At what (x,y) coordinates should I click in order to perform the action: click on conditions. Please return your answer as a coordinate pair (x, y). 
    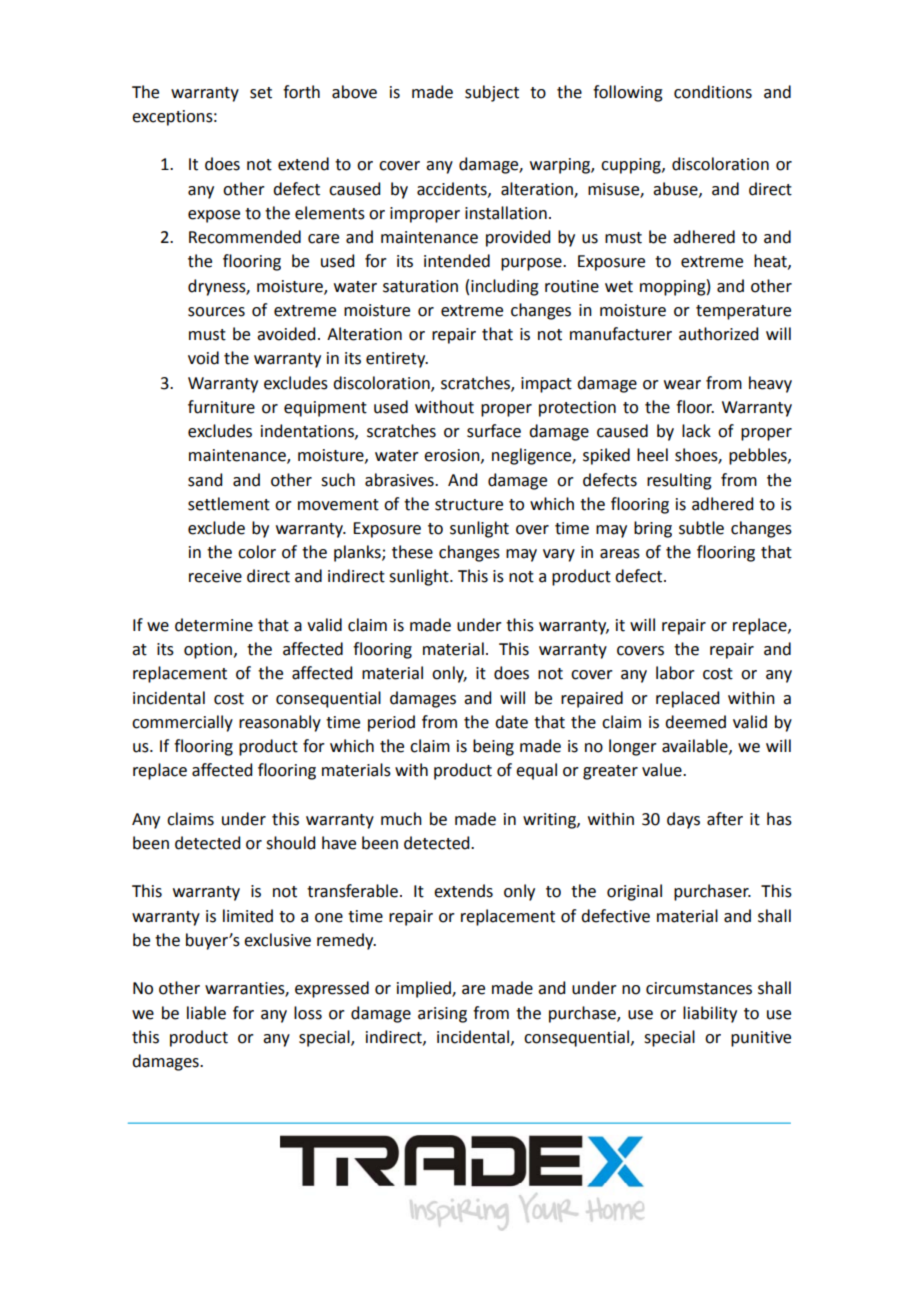
    Looking at the image, I should click on (713, 92).
